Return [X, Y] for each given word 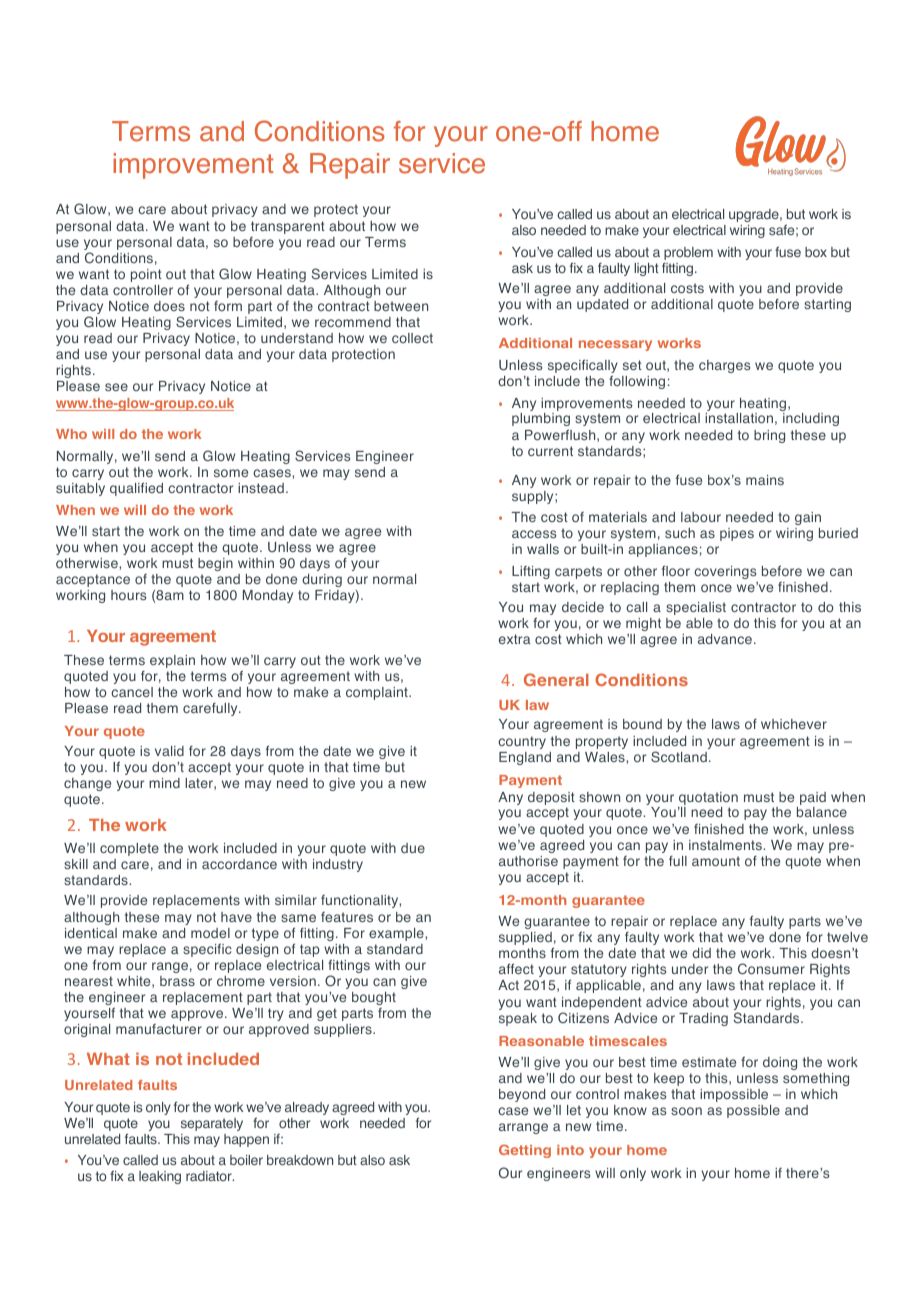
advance [725, 639]
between [401, 306]
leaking [160, 1177]
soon [686, 1111]
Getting [525, 1151]
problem [688, 253]
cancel [132, 692]
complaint [378, 693]
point [146, 275]
